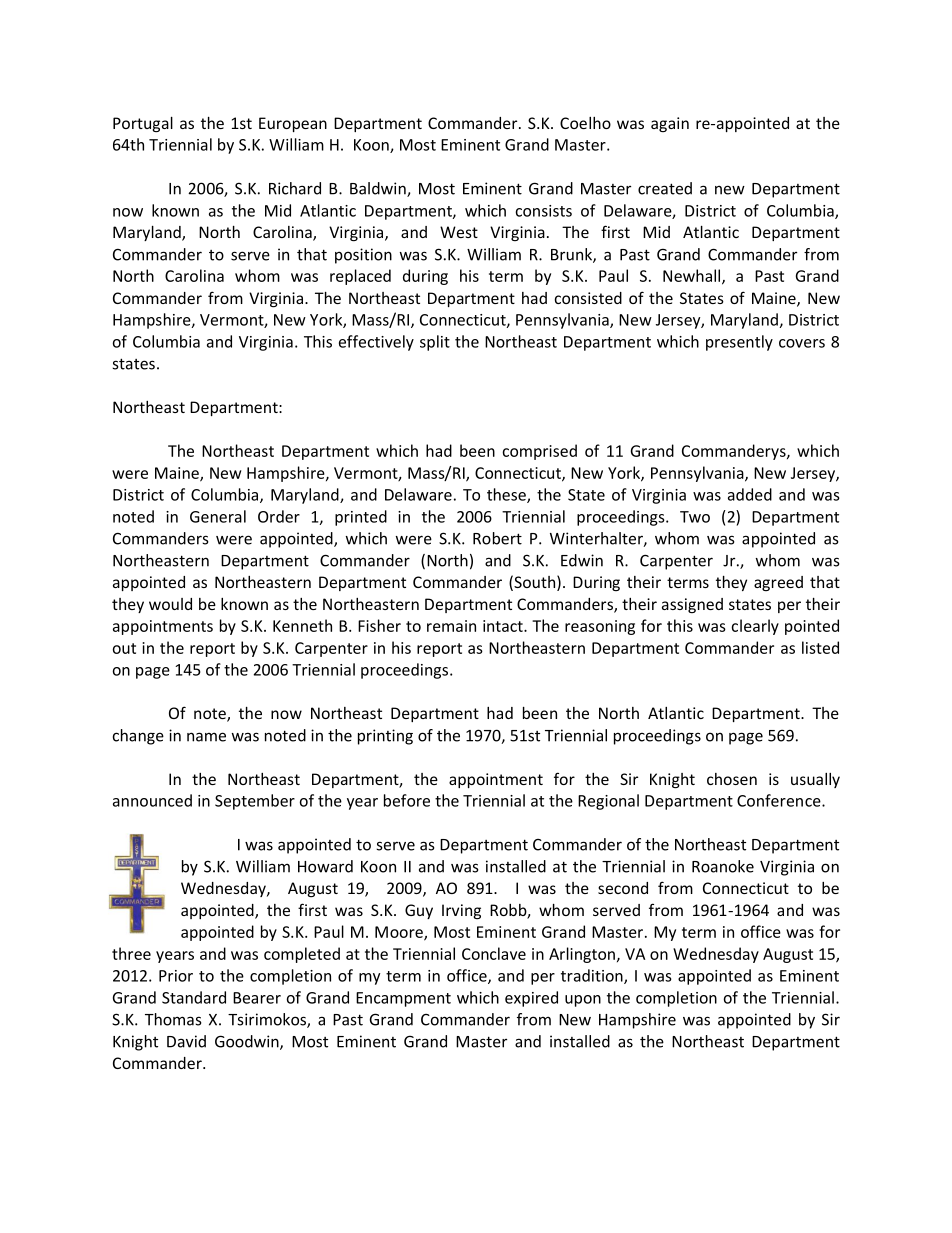 The width and height of the image is (952, 1233). Describe the element at coordinates (750, 494) in the image. I see `added` at that location.
